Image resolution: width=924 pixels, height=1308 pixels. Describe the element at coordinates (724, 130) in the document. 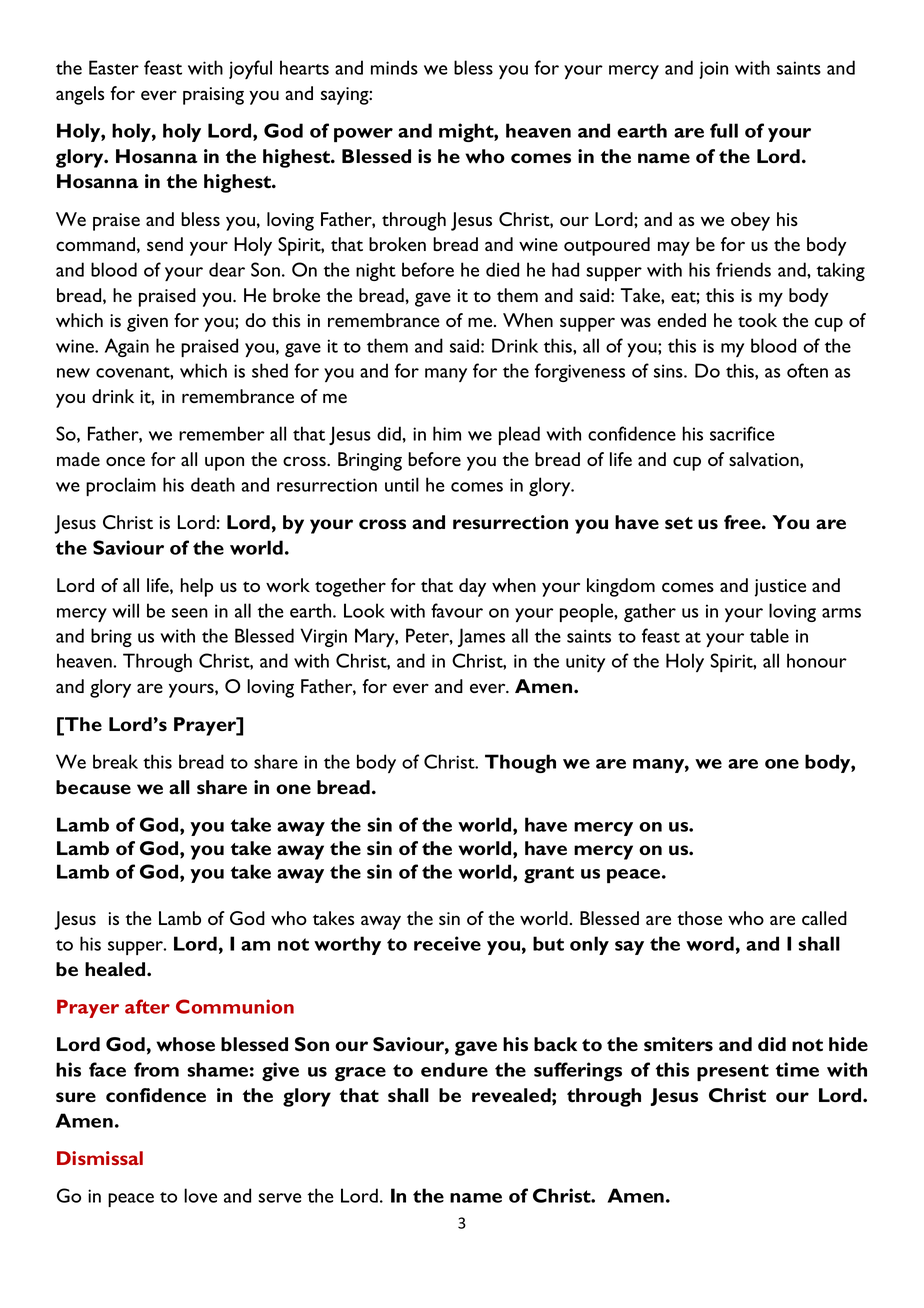

I see `full` at that location.
